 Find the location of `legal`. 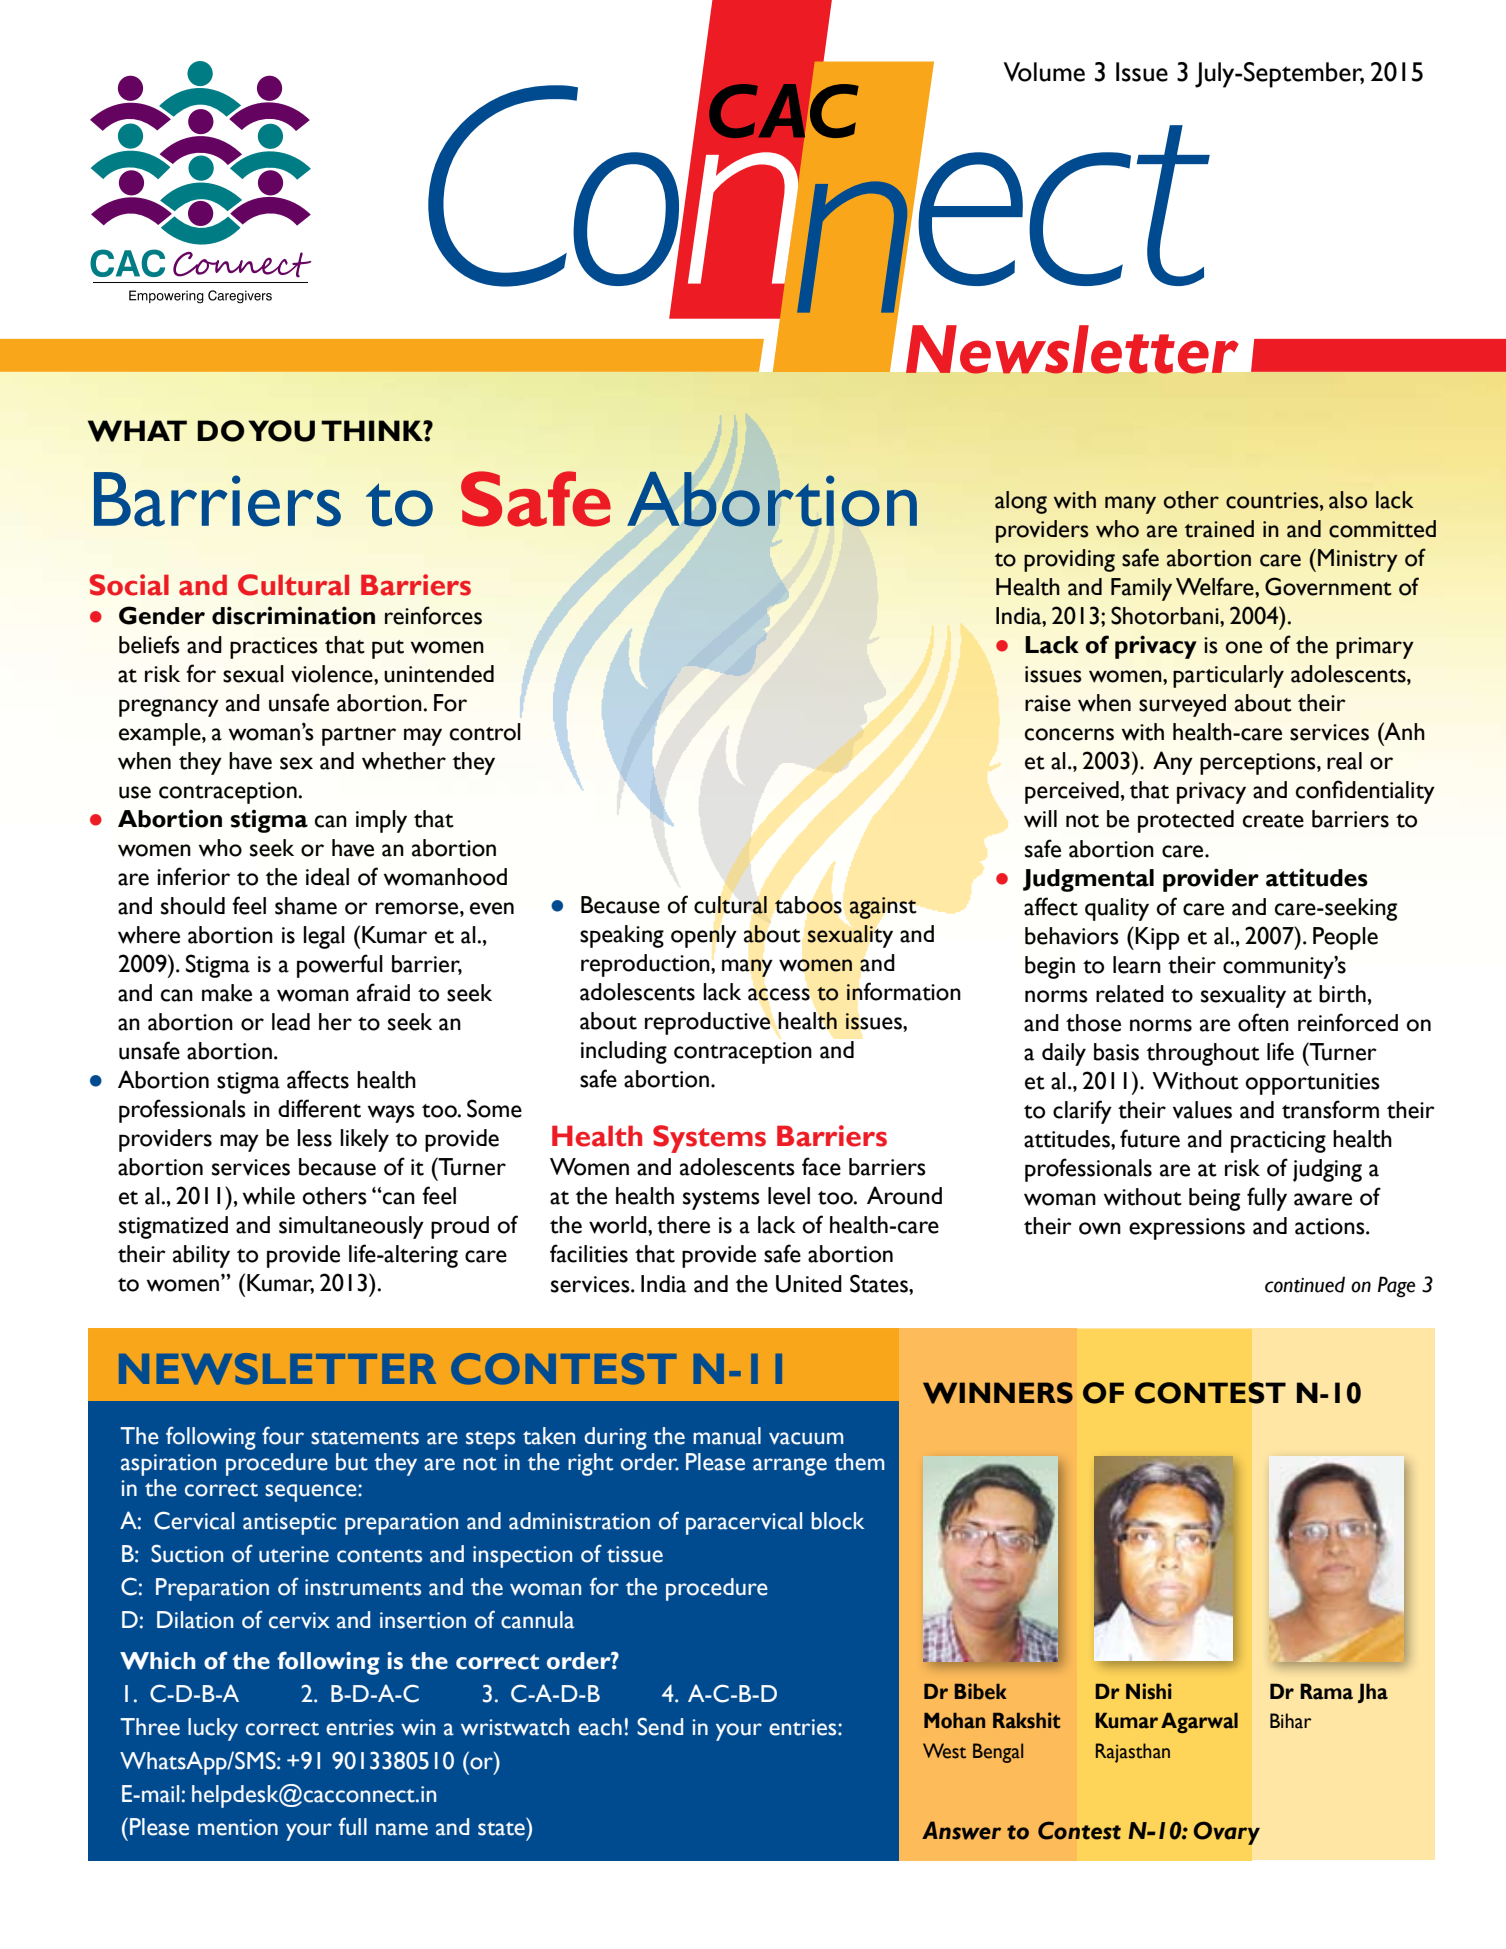

legal is located at coordinates (324, 937).
